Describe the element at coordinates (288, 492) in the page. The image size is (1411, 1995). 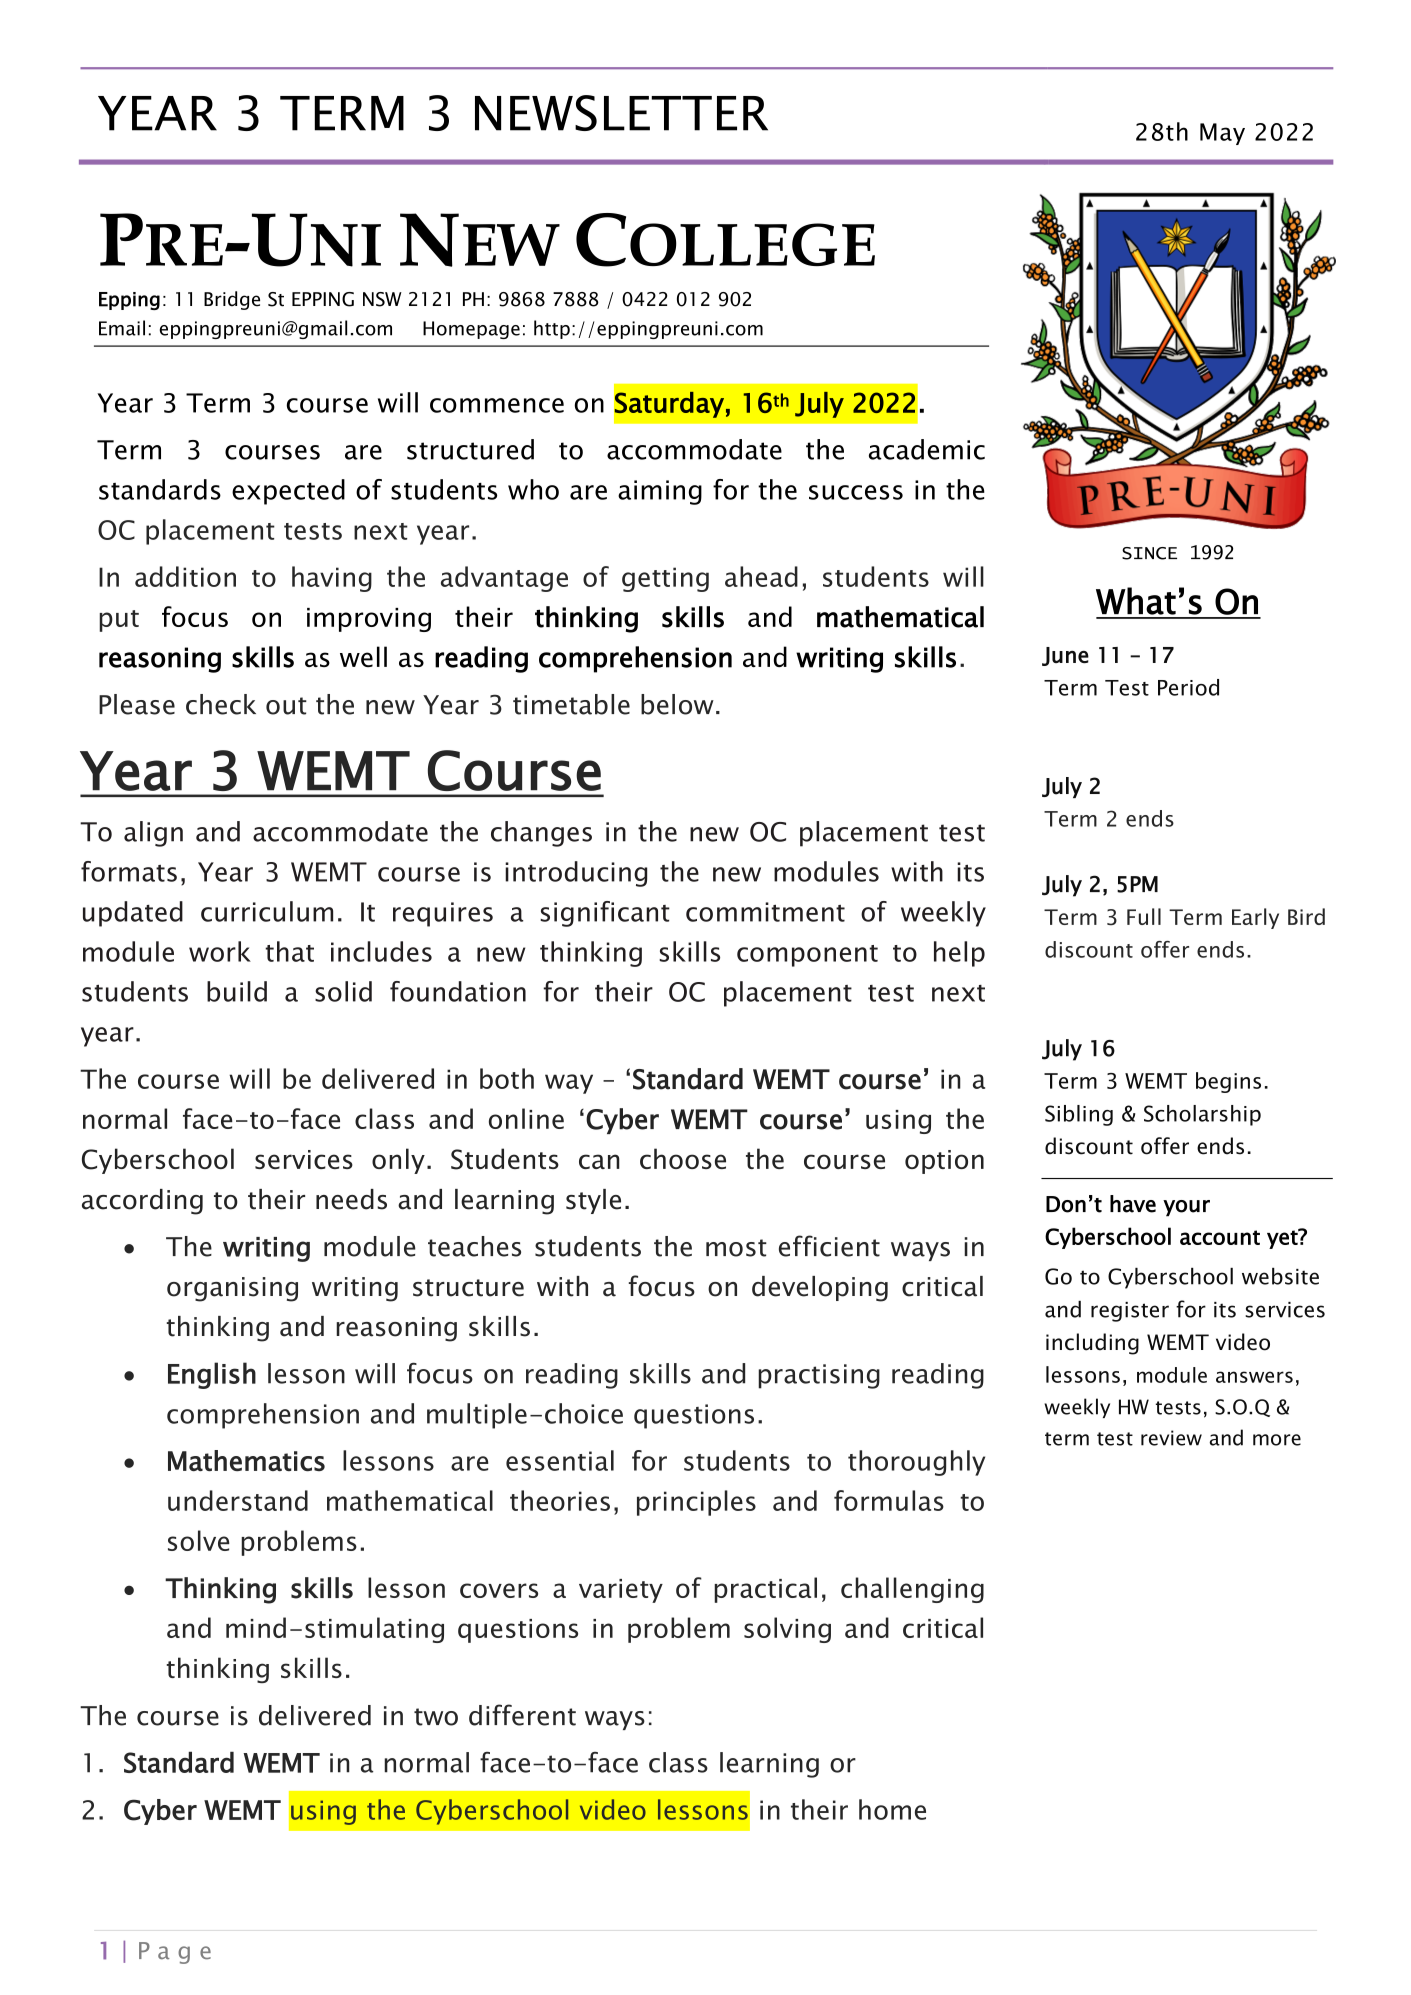
I see `expected` at that location.
